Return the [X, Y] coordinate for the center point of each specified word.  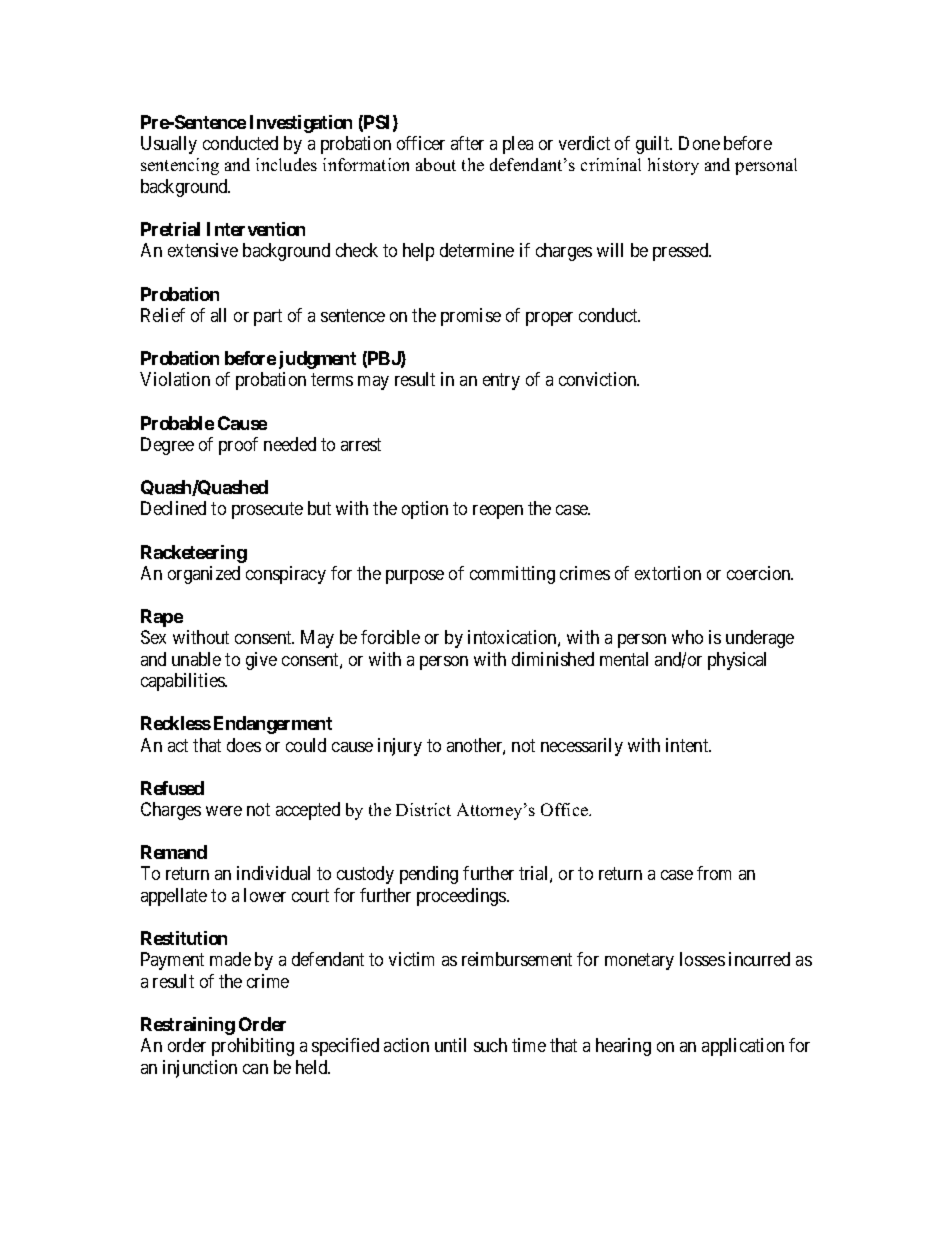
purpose [415, 577]
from [714, 873]
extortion [668, 573]
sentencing [180, 166]
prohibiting [253, 1047]
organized [204, 575]
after [467, 143]
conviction [599, 379]
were [224, 811]
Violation [175, 379]
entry [501, 381]
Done [699, 143]
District [423, 809]
